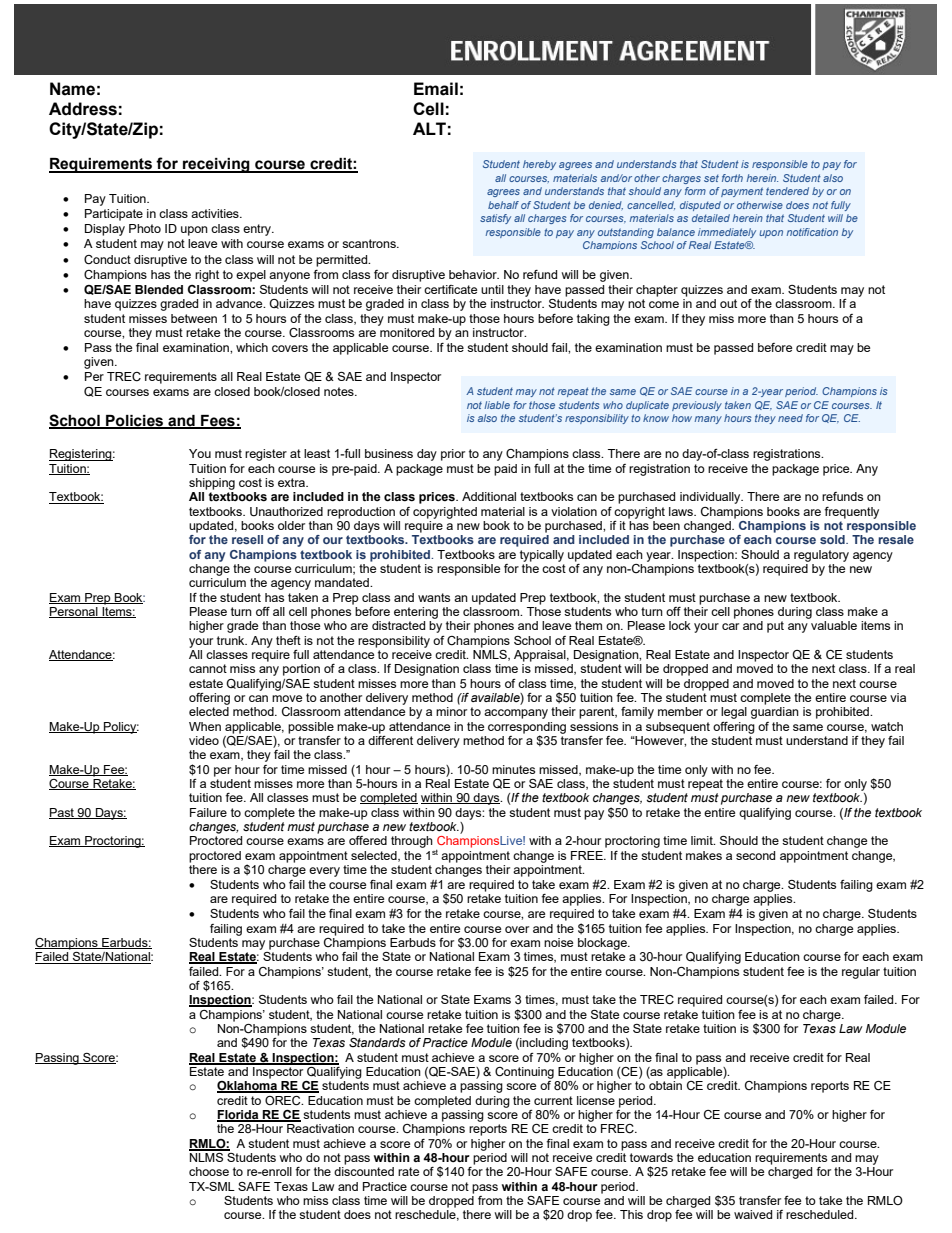 This screenshot has height=1233, width=952. Describe the element at coordinates (62, 813) in the screenshot. I see `Past` at that location.
